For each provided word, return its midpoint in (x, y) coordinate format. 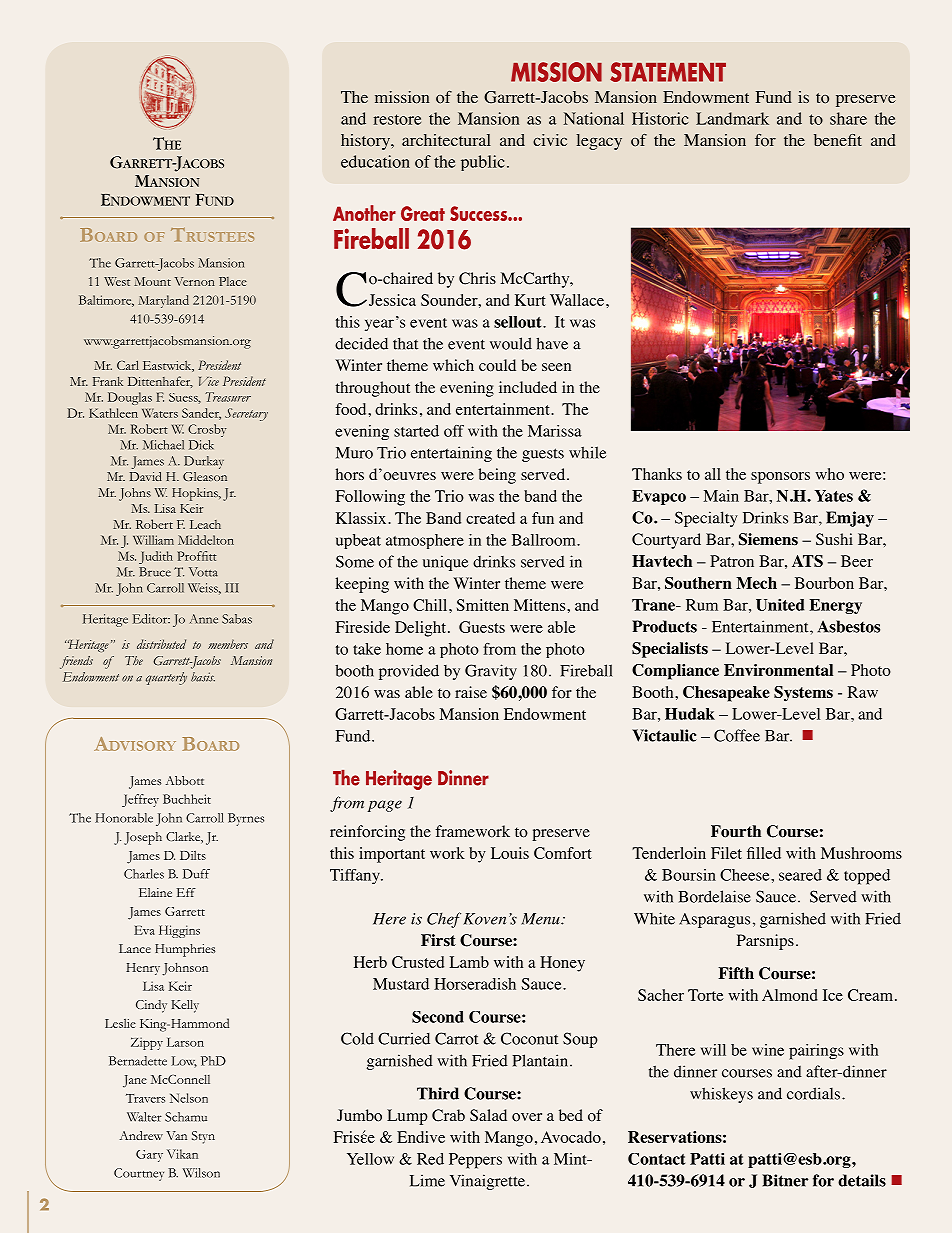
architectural (446, 140)
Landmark (732, 118)
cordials (815, 1093)
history (366, 142)
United (780, 604)
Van (176, 1135)
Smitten (483, 605)
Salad (488, 1115)
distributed (161, 644)
